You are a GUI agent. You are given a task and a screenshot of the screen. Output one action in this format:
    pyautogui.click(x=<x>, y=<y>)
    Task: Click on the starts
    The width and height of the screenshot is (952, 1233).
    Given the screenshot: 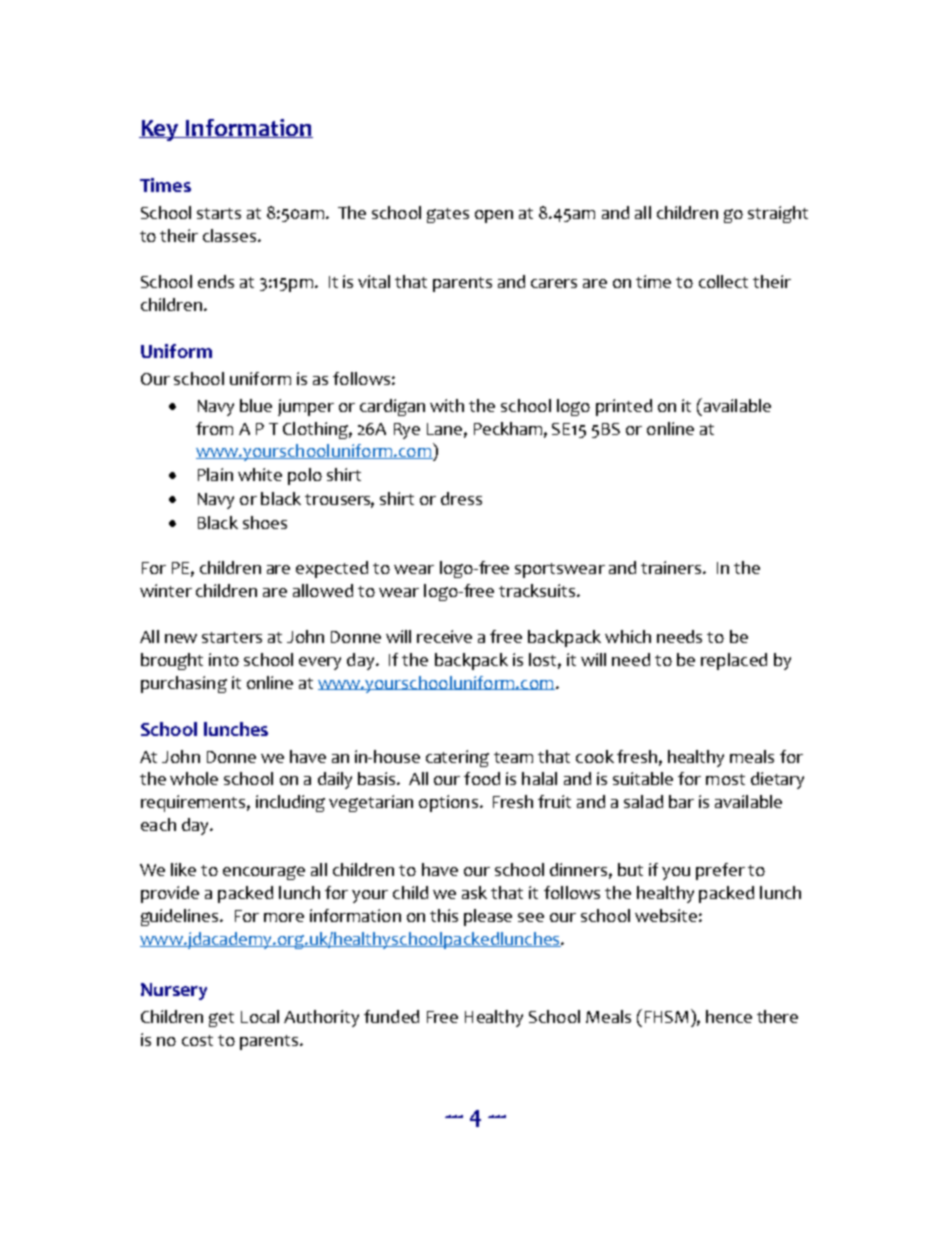 What is the action you would take?
    pyautogui.click(x=219, y=213)
